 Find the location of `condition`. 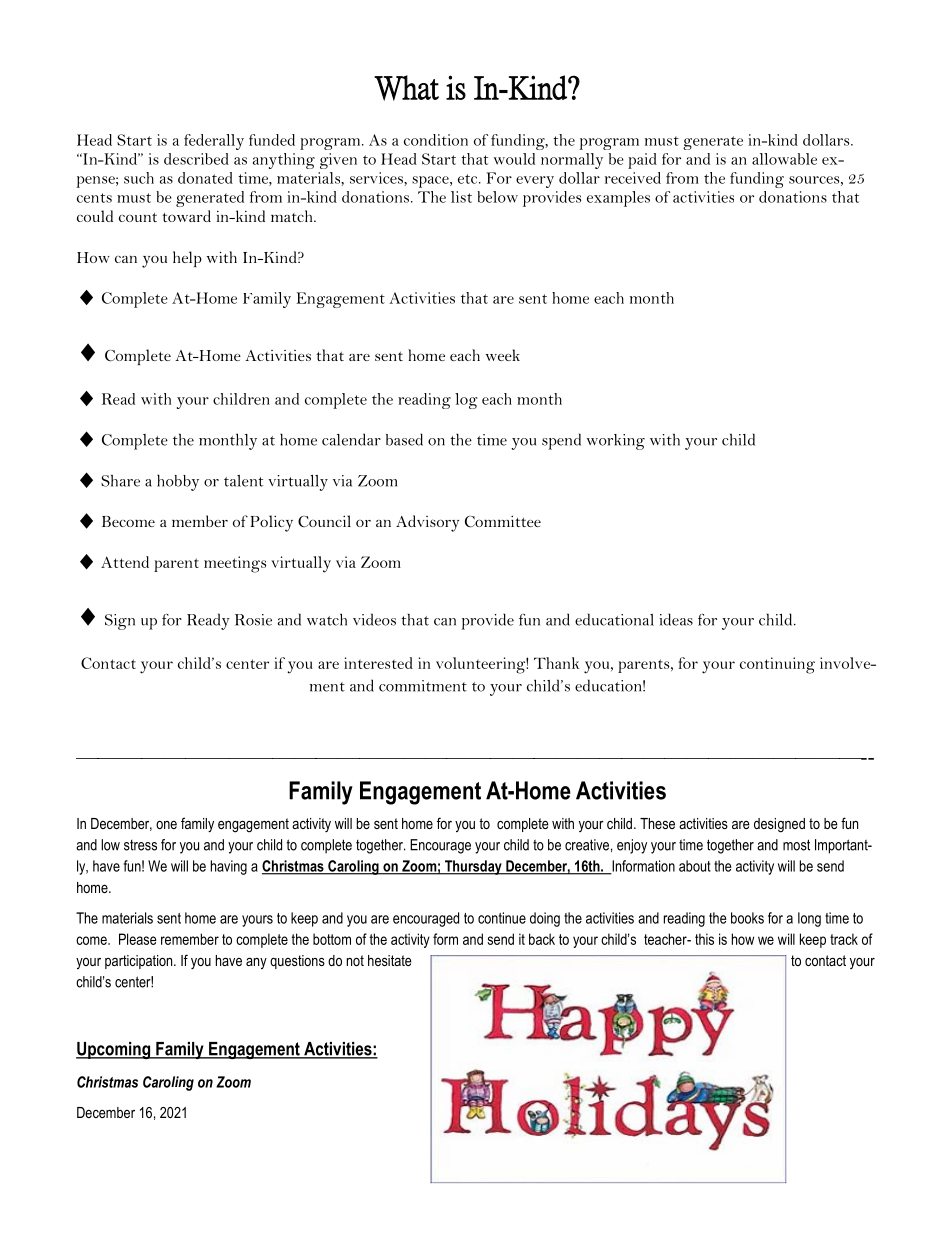

condition is located at coordinates (436, 140).
